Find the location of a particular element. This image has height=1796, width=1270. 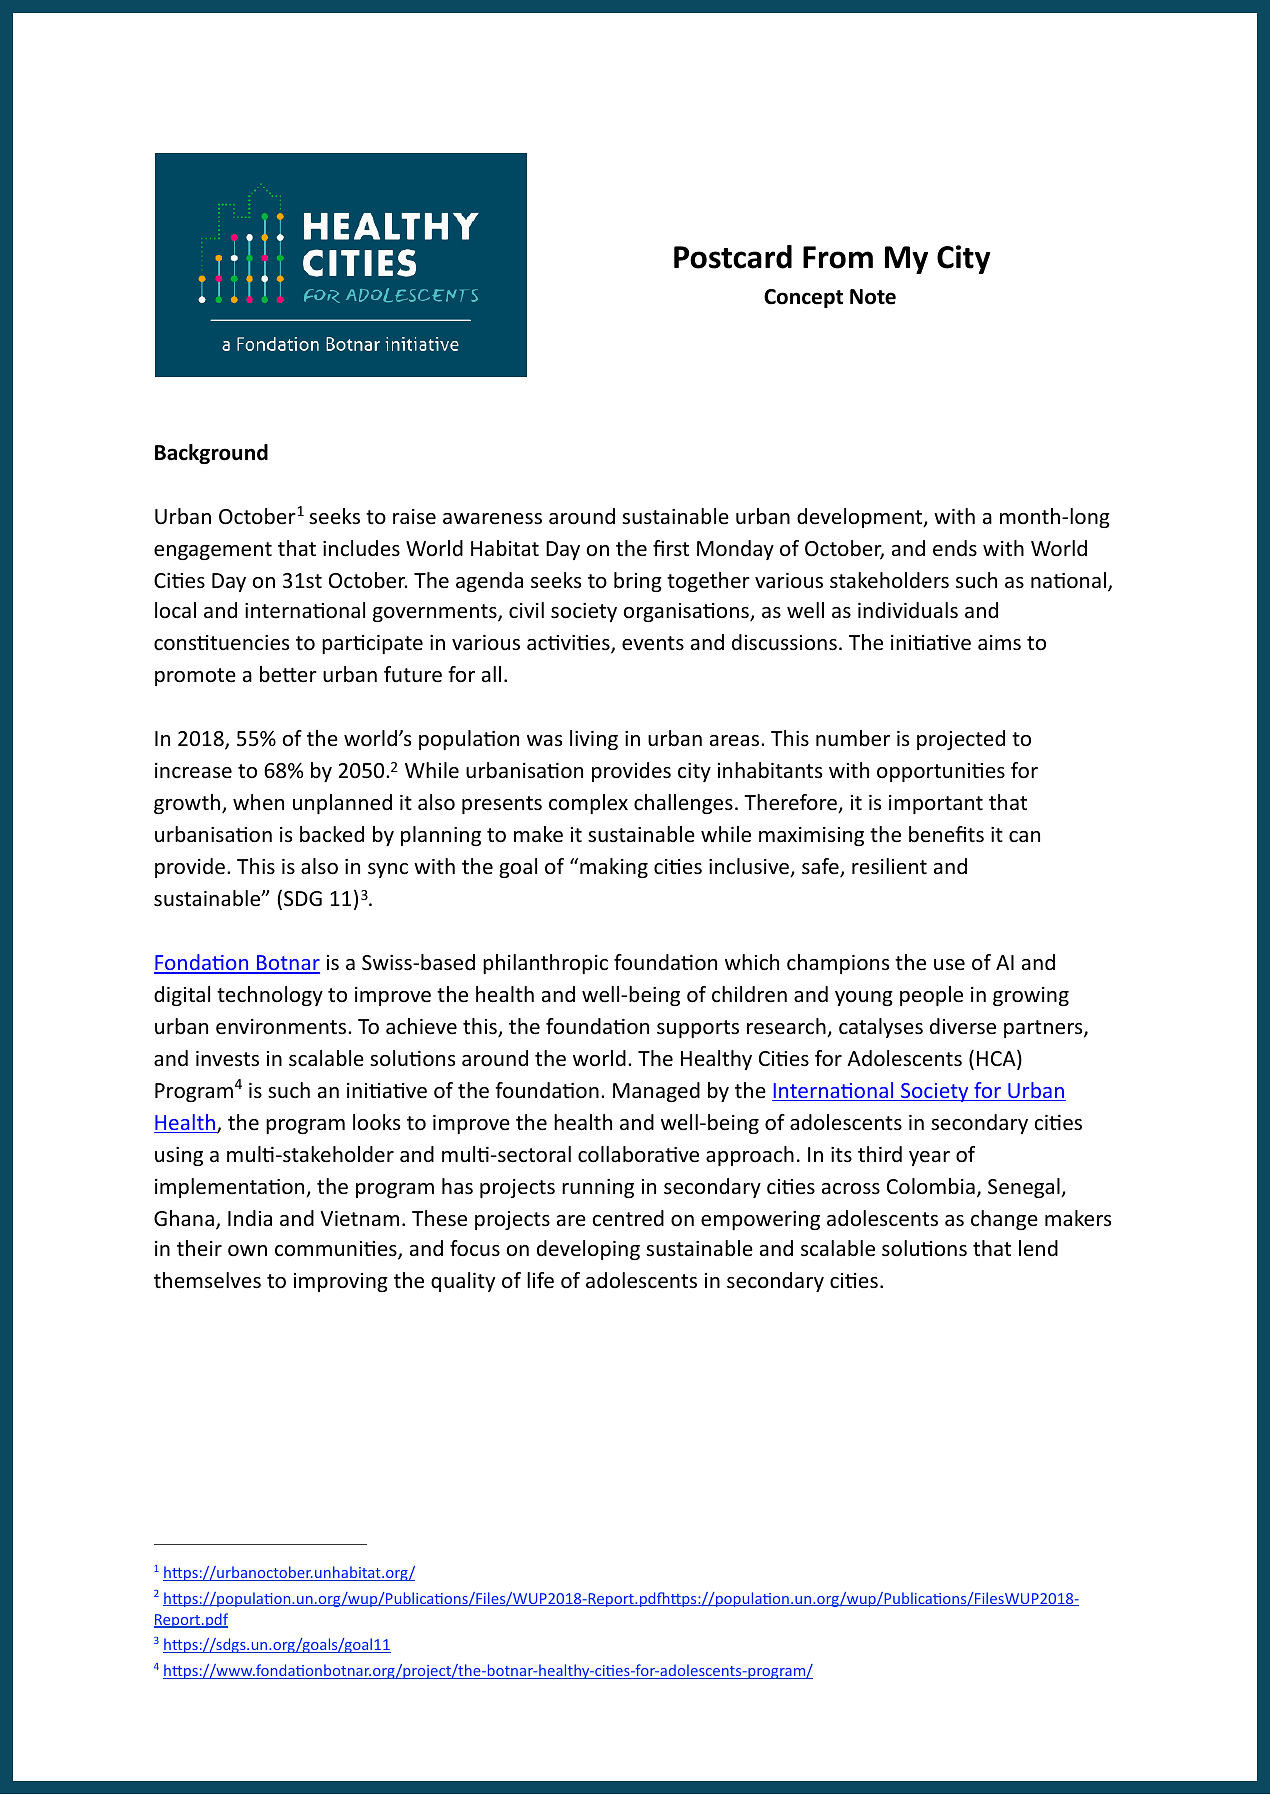

people is located at coordinates (931, 996).
